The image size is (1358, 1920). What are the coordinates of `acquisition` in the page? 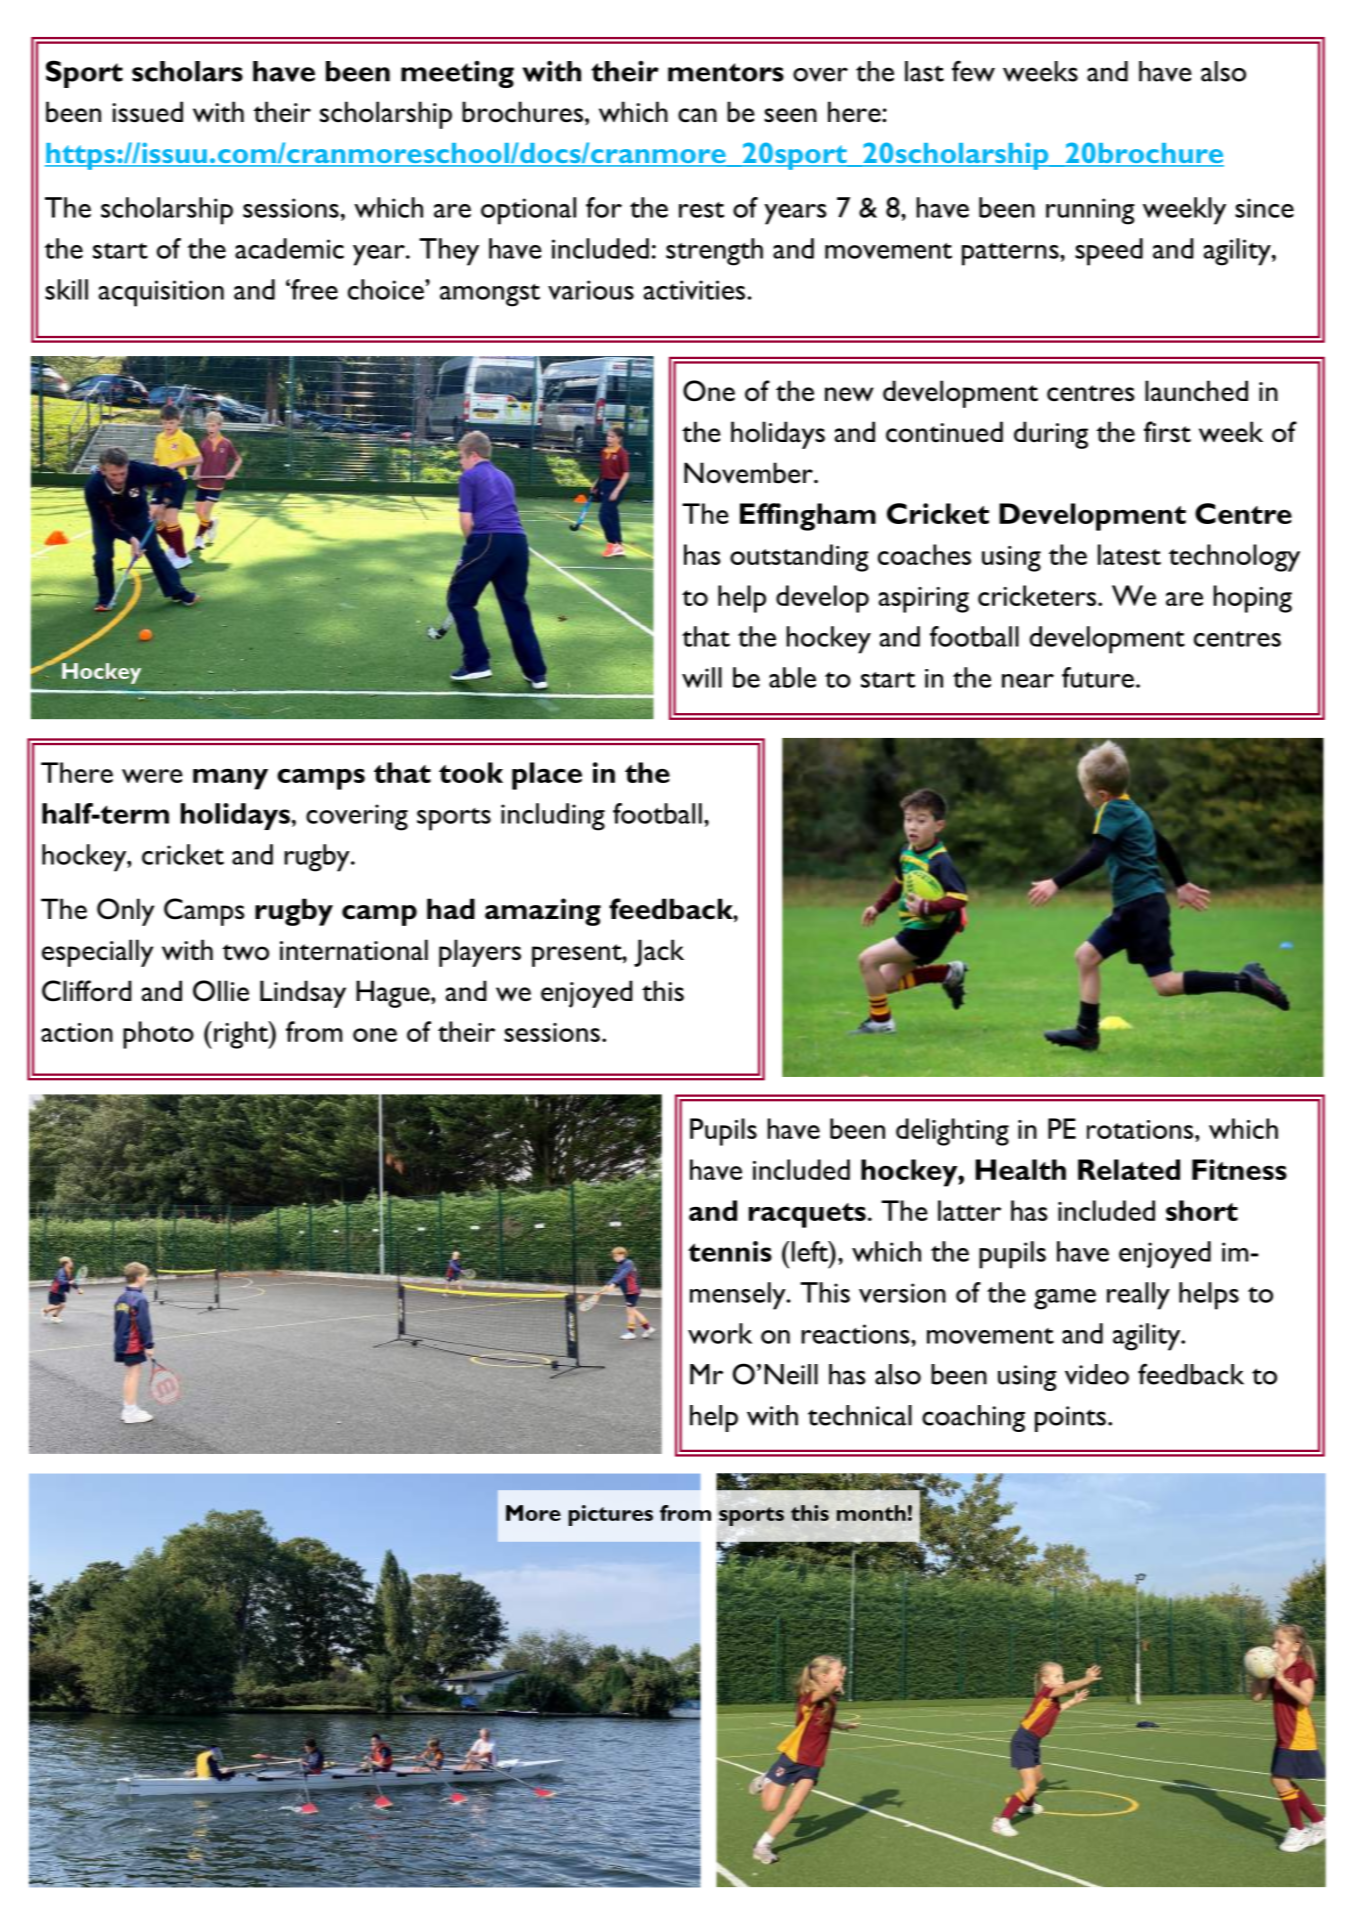 It's located at (161, 293).
